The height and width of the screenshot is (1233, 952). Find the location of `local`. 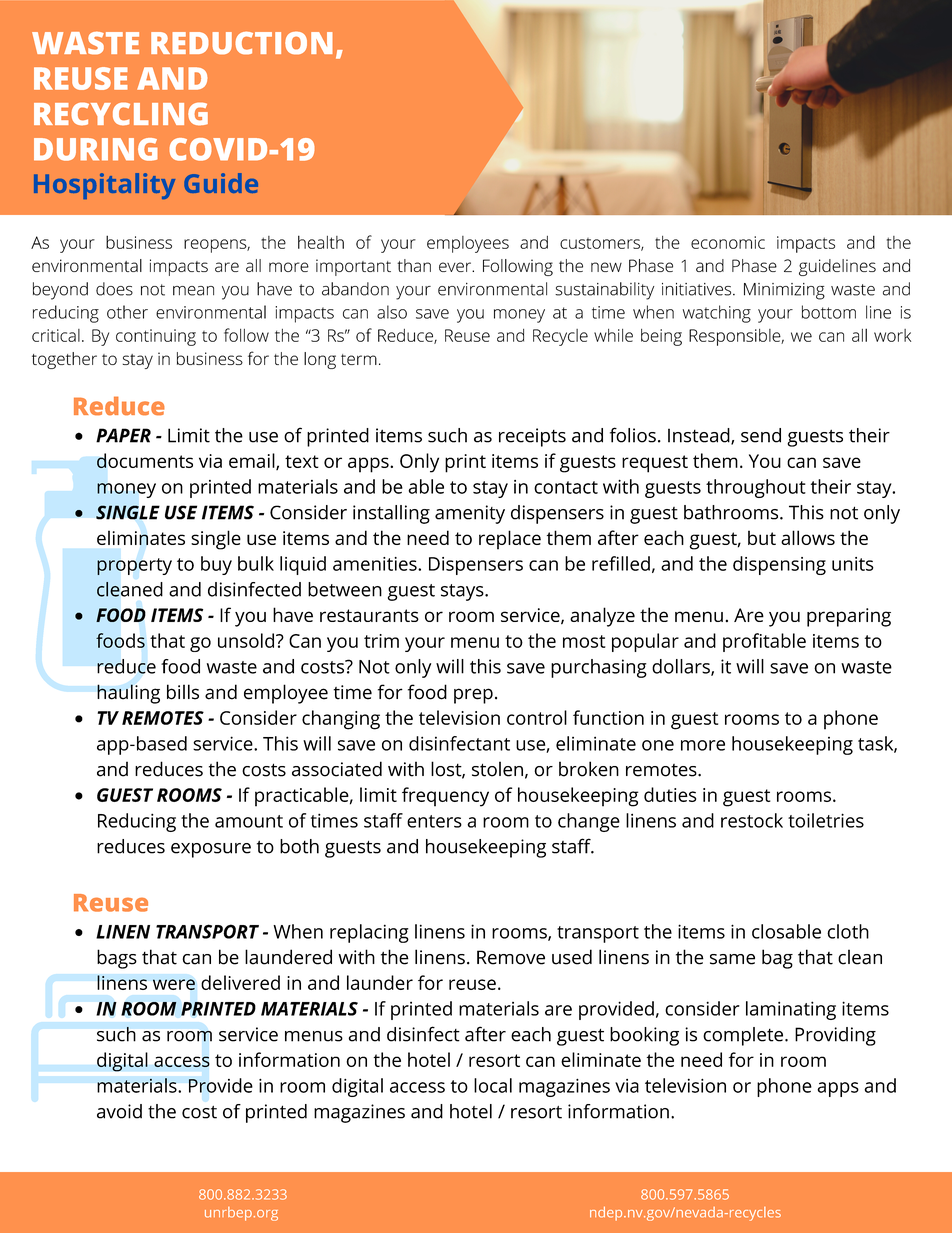

local is located at coordinates (493, 1085).
